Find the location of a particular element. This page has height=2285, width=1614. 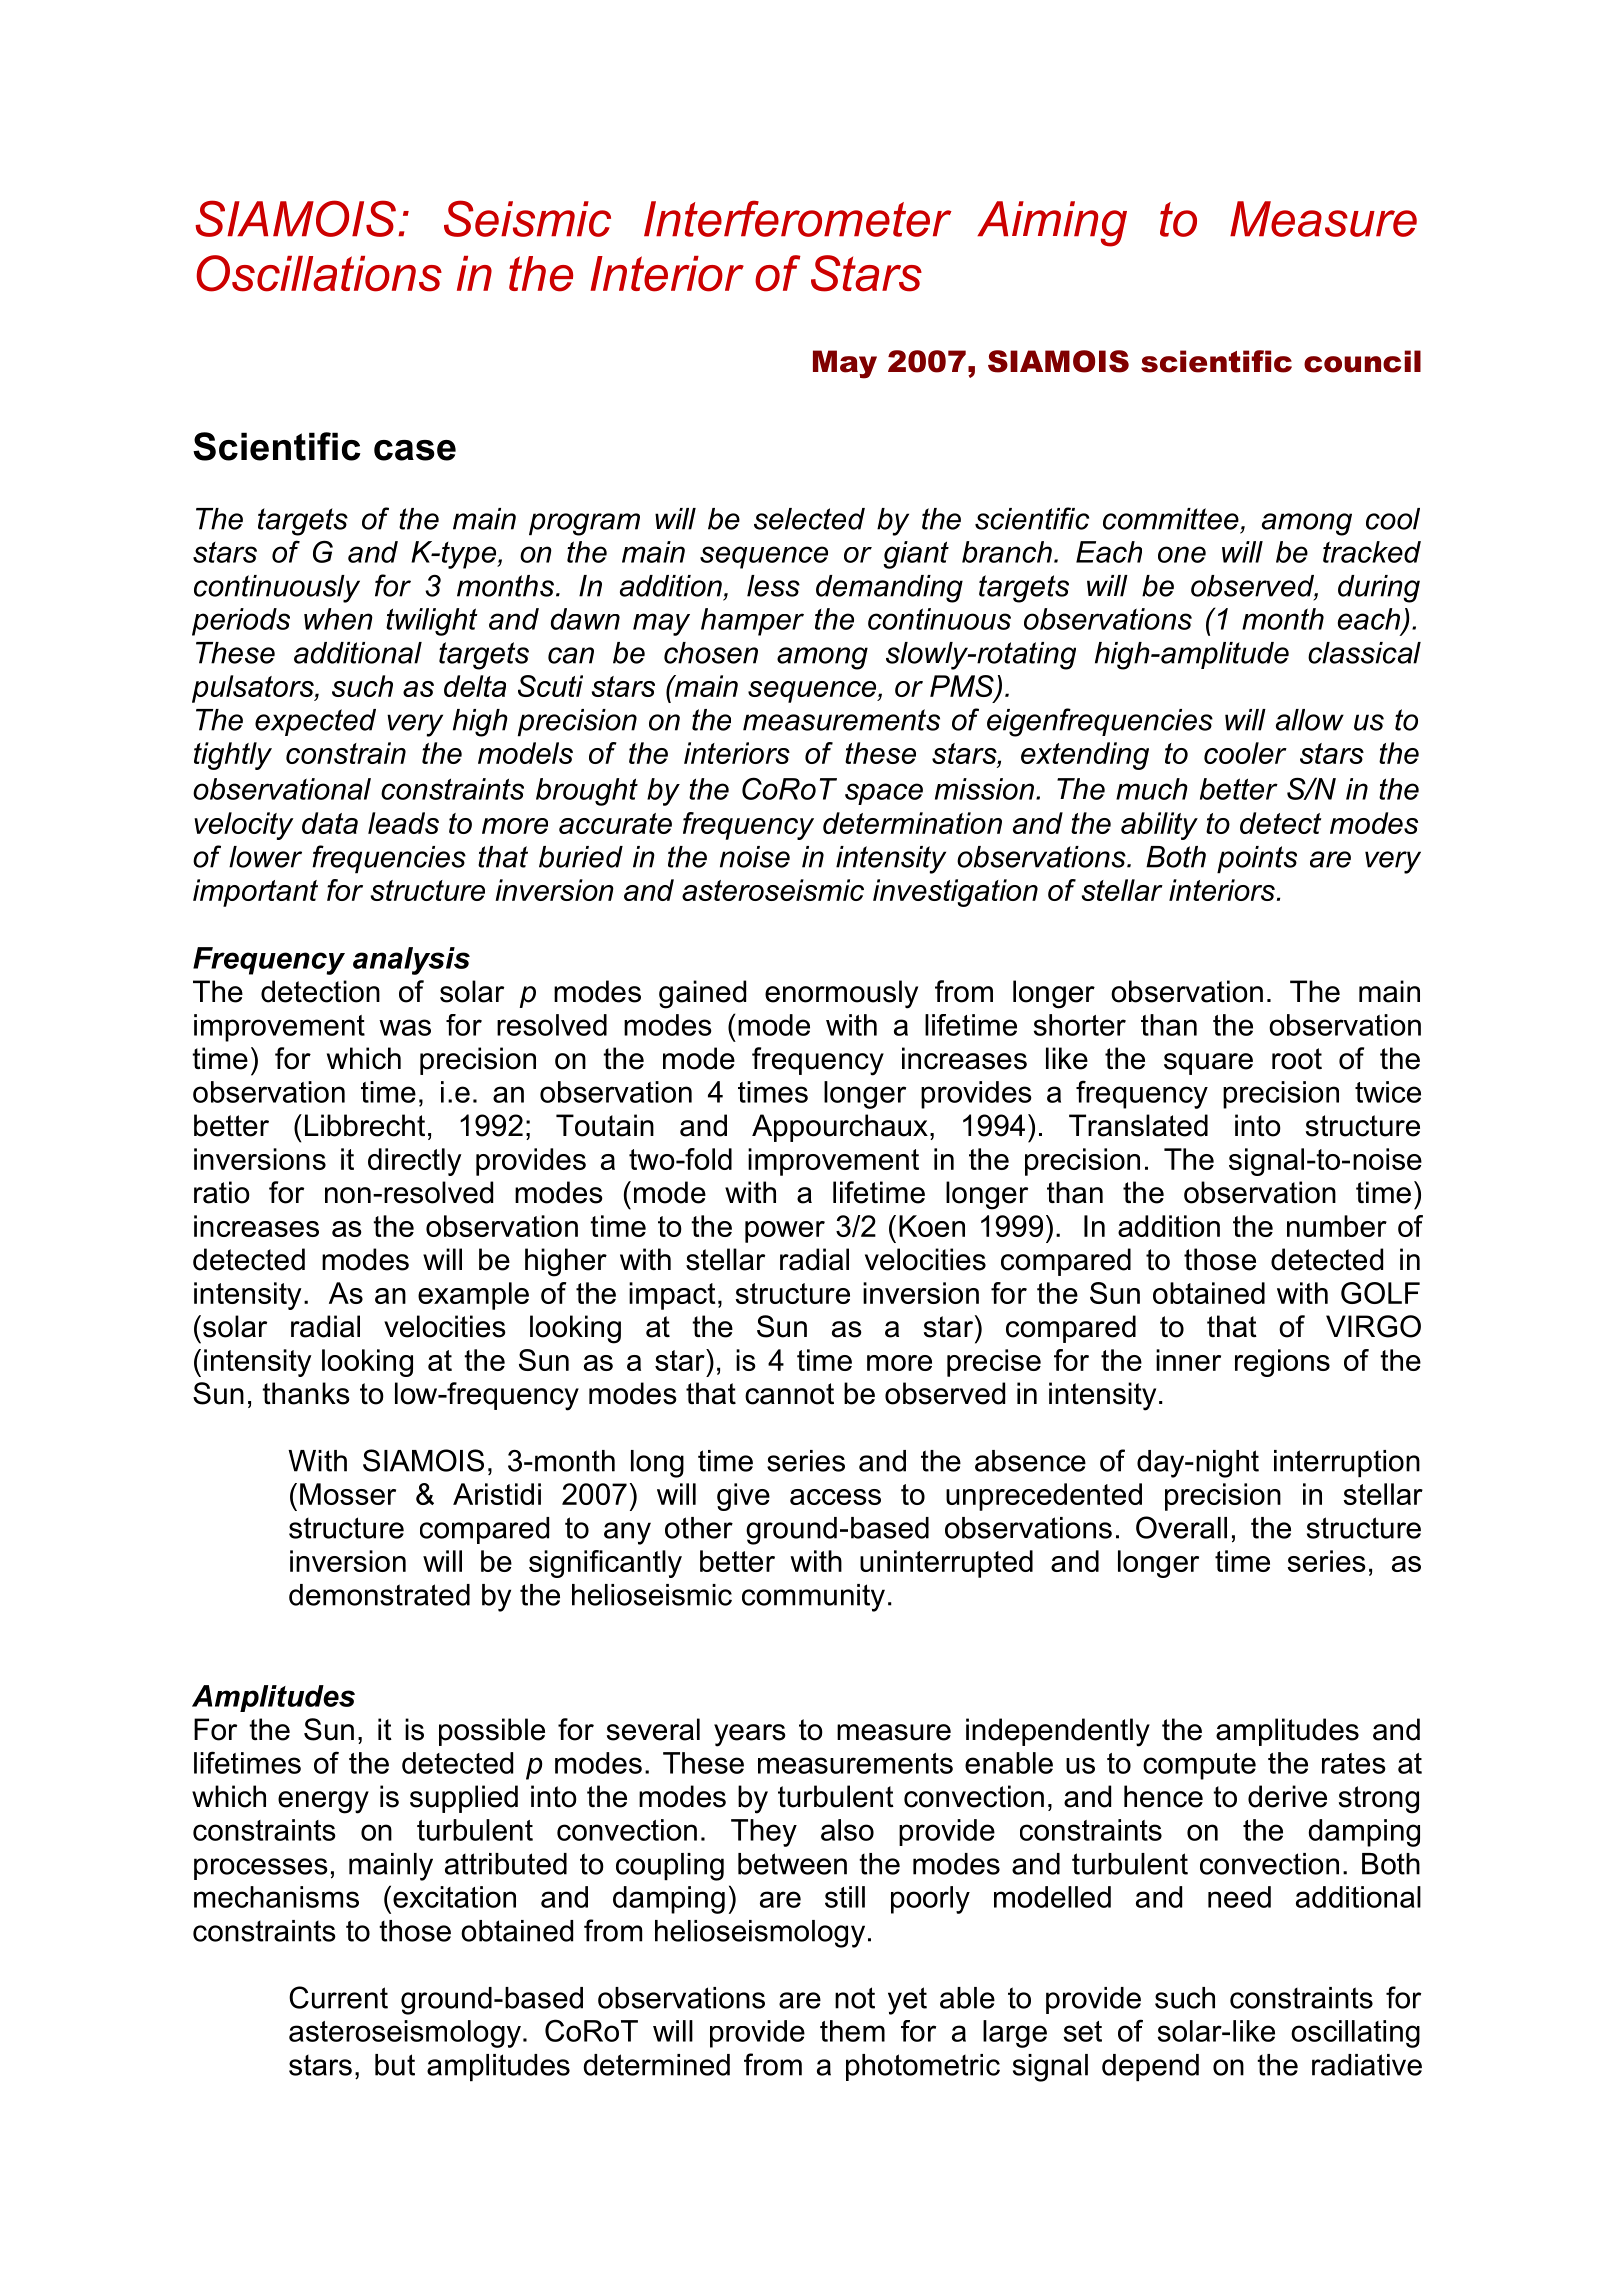

Oscillations is located at coordinates (319, 273).
